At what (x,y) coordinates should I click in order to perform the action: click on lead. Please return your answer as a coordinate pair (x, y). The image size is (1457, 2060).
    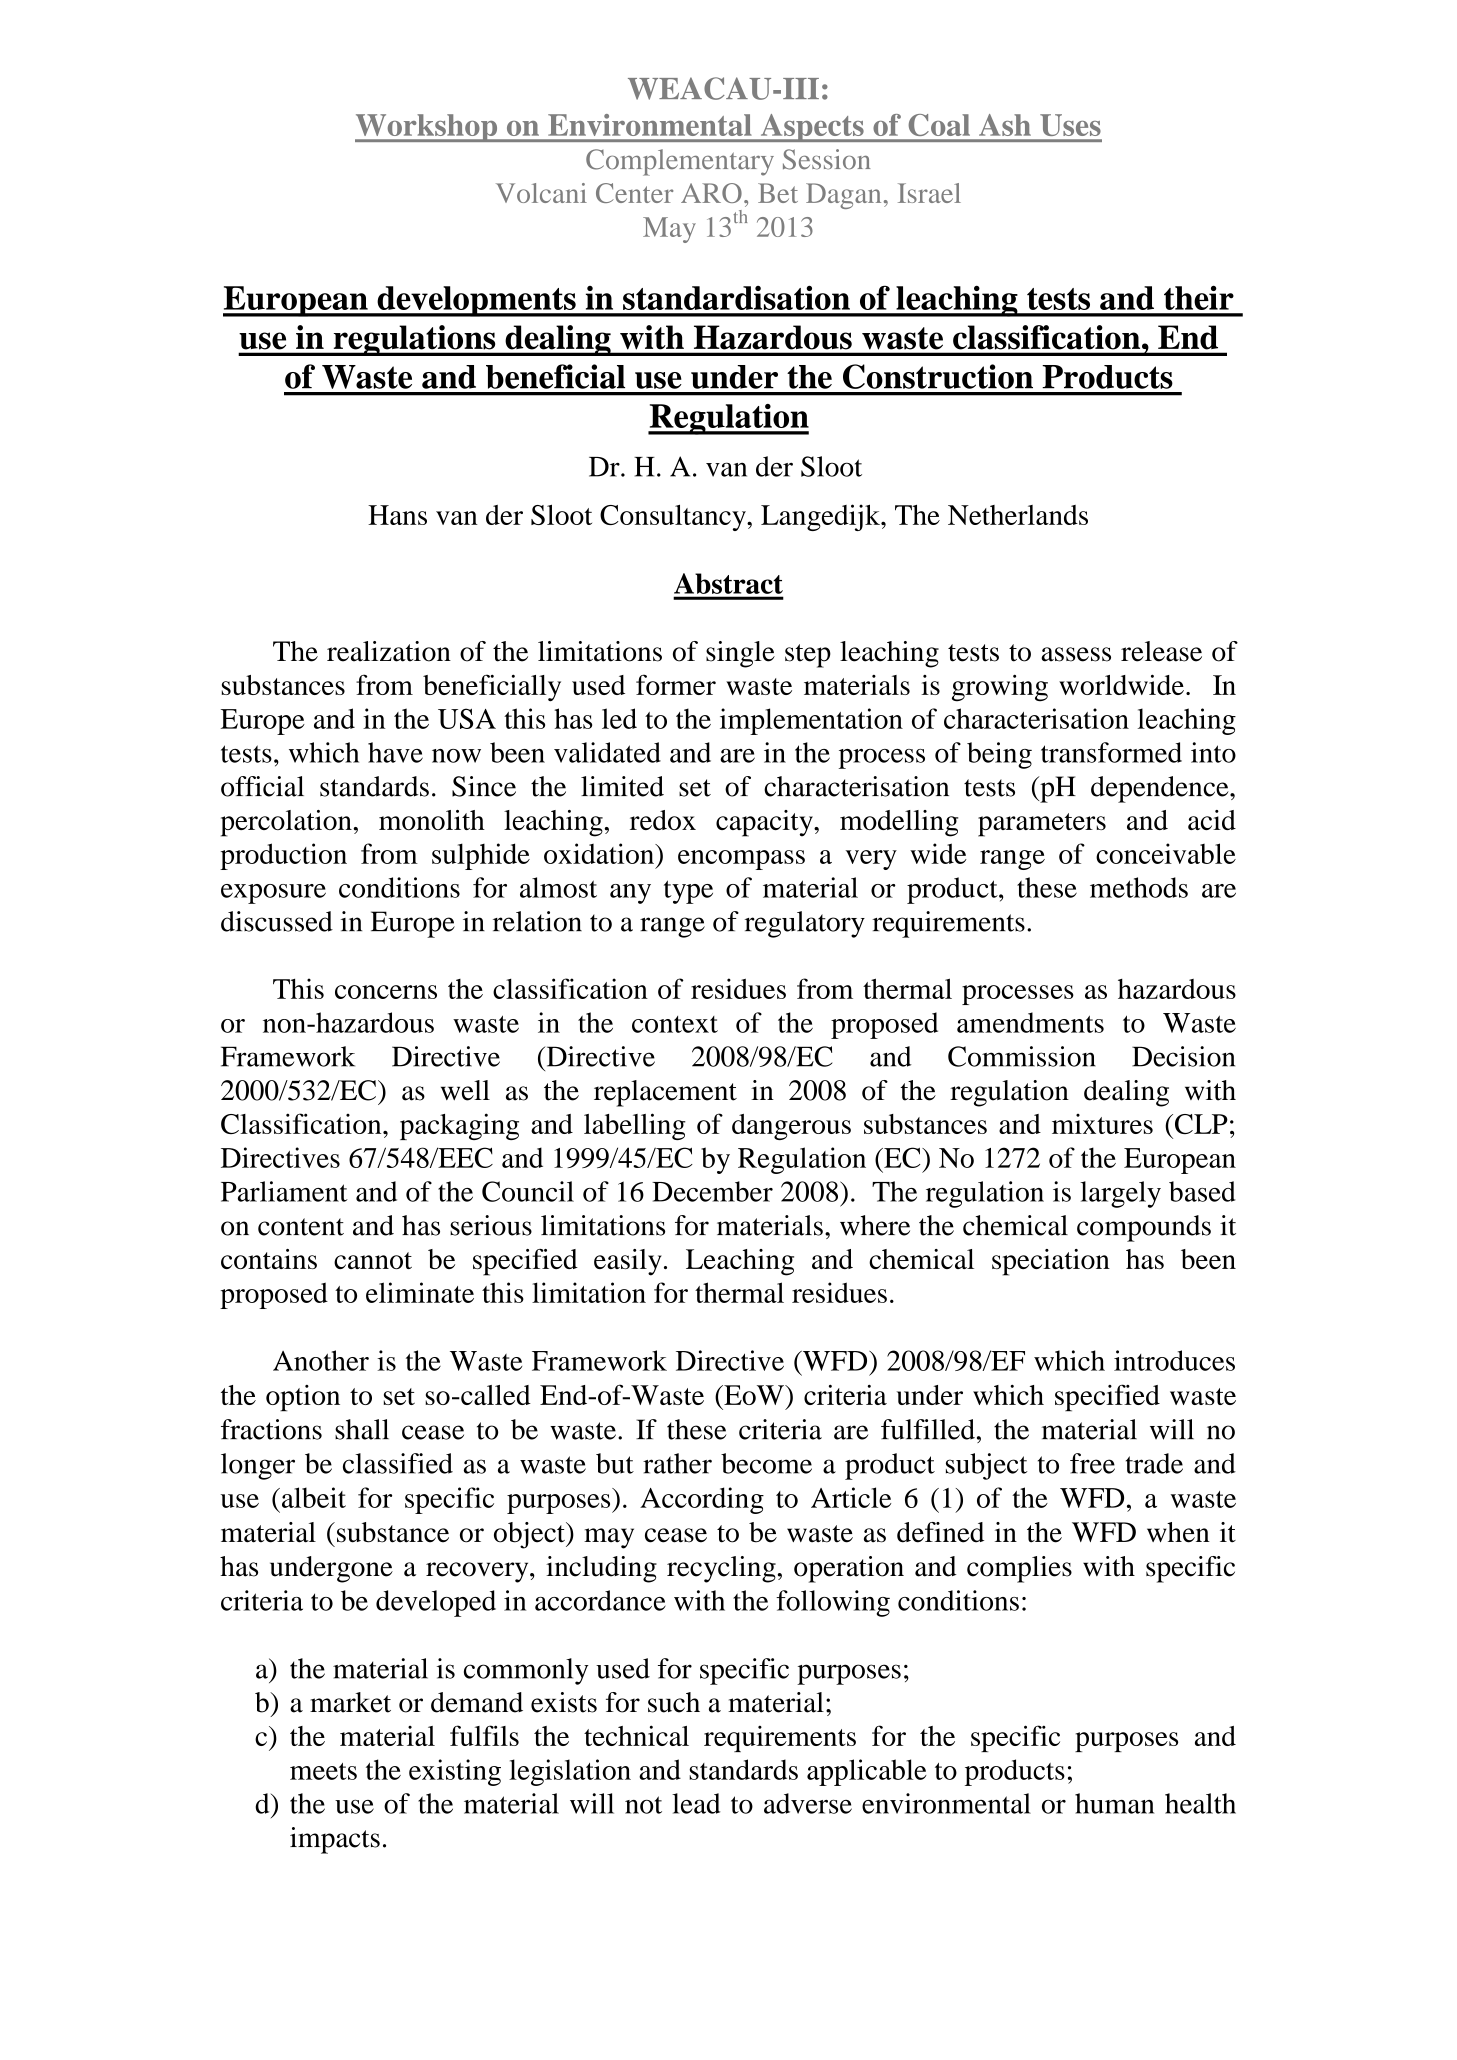
    Looking at the image, I should click on (696, 1803).
